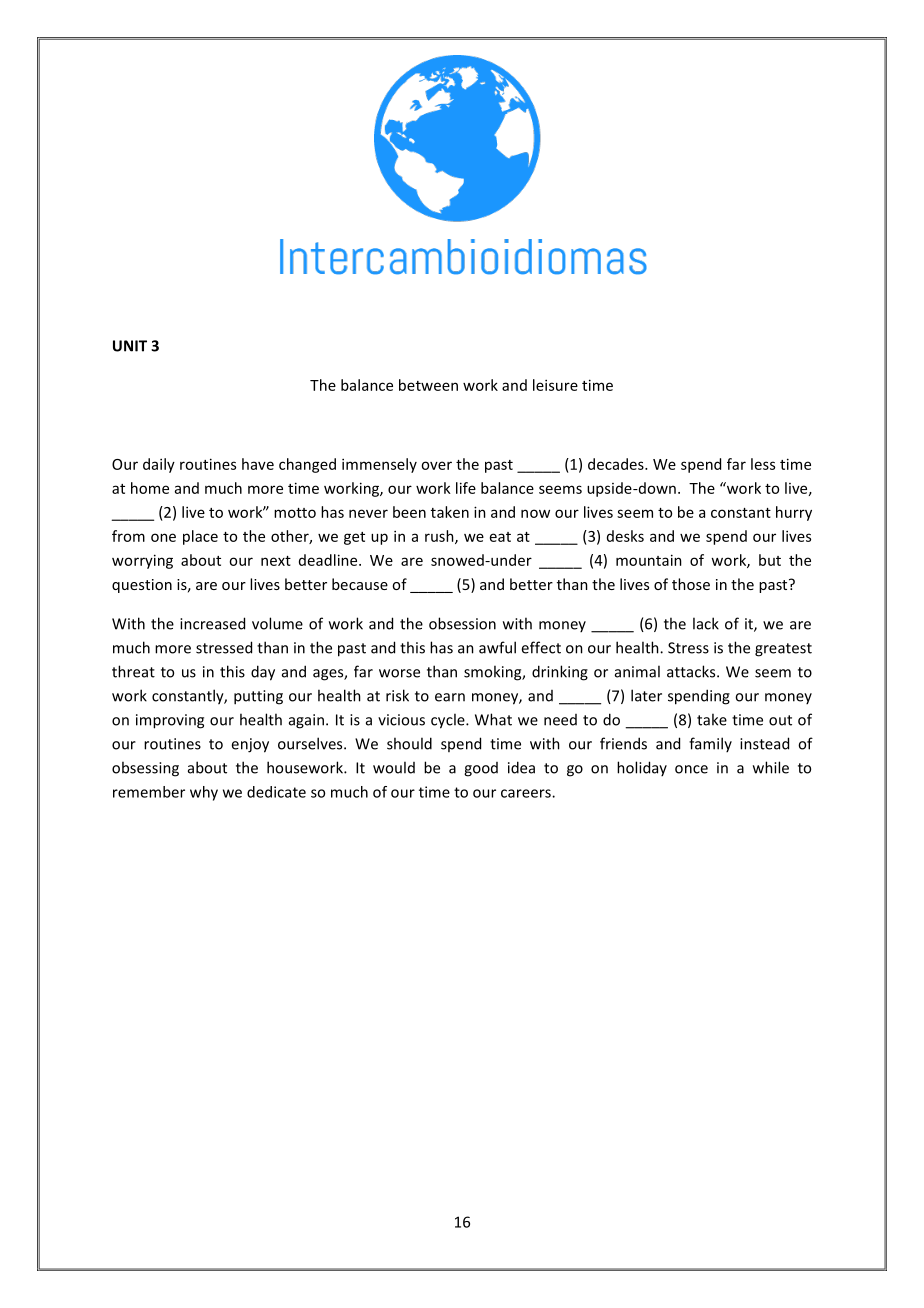 The height and width of the page is (1308, 924). What do you see at coordinates (204, 793) in the page?
I see `why` at bounding box center [204, 793].
